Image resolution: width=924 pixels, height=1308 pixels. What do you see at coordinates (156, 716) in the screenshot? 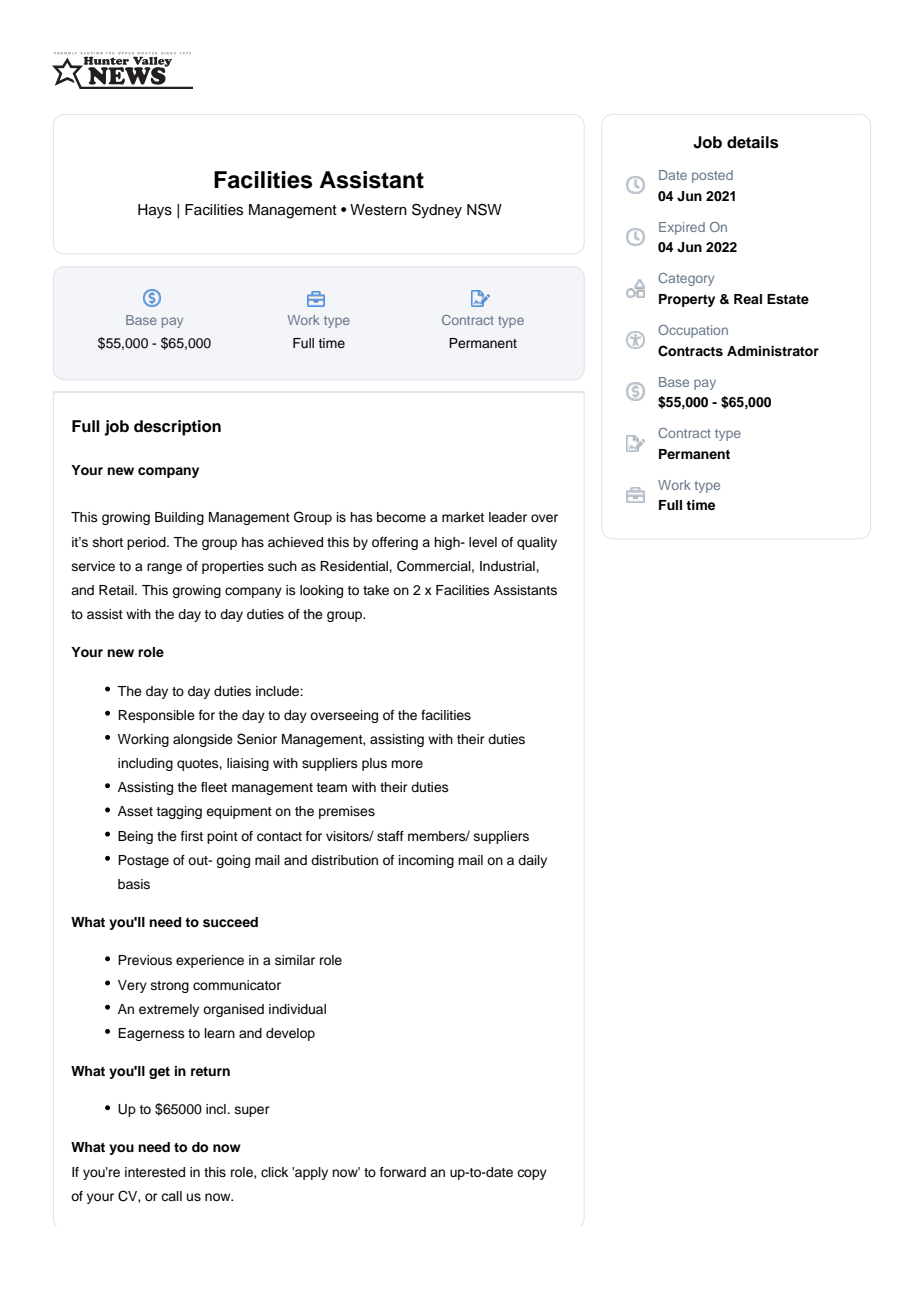
I see `Responsible` at bounding box center [156, 716].
